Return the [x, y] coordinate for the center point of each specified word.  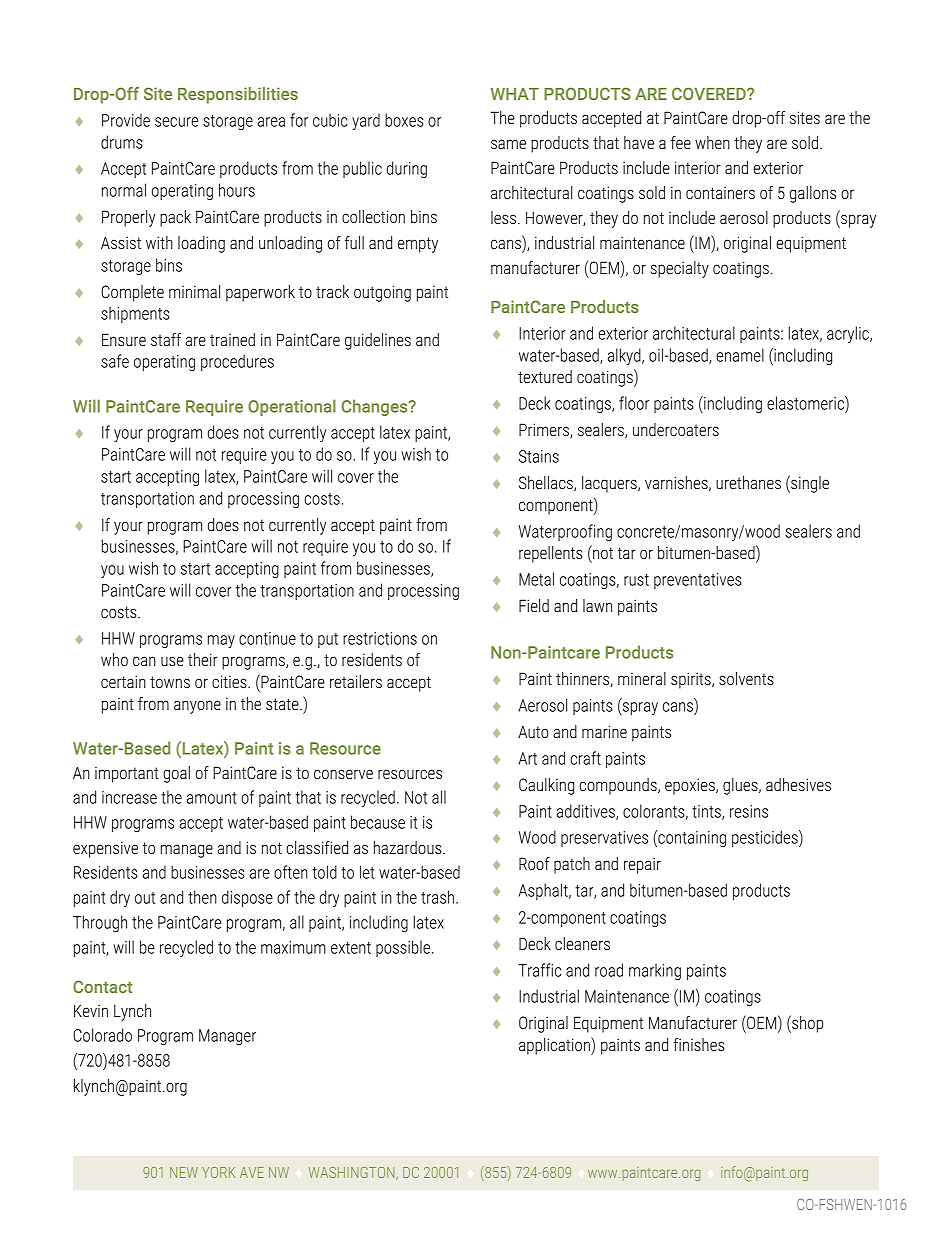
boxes [404, 120]
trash [437, 897]
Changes [375, 407]
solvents [746, 678]
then [202, 897]
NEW [184, 1172]
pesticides [766, 838]
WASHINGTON [353, 1173]
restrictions [380, 638]
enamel [740, 355]
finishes [699, 1044]
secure [176, 122]
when [712, 142]
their [203, 659]
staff [166, 339]
